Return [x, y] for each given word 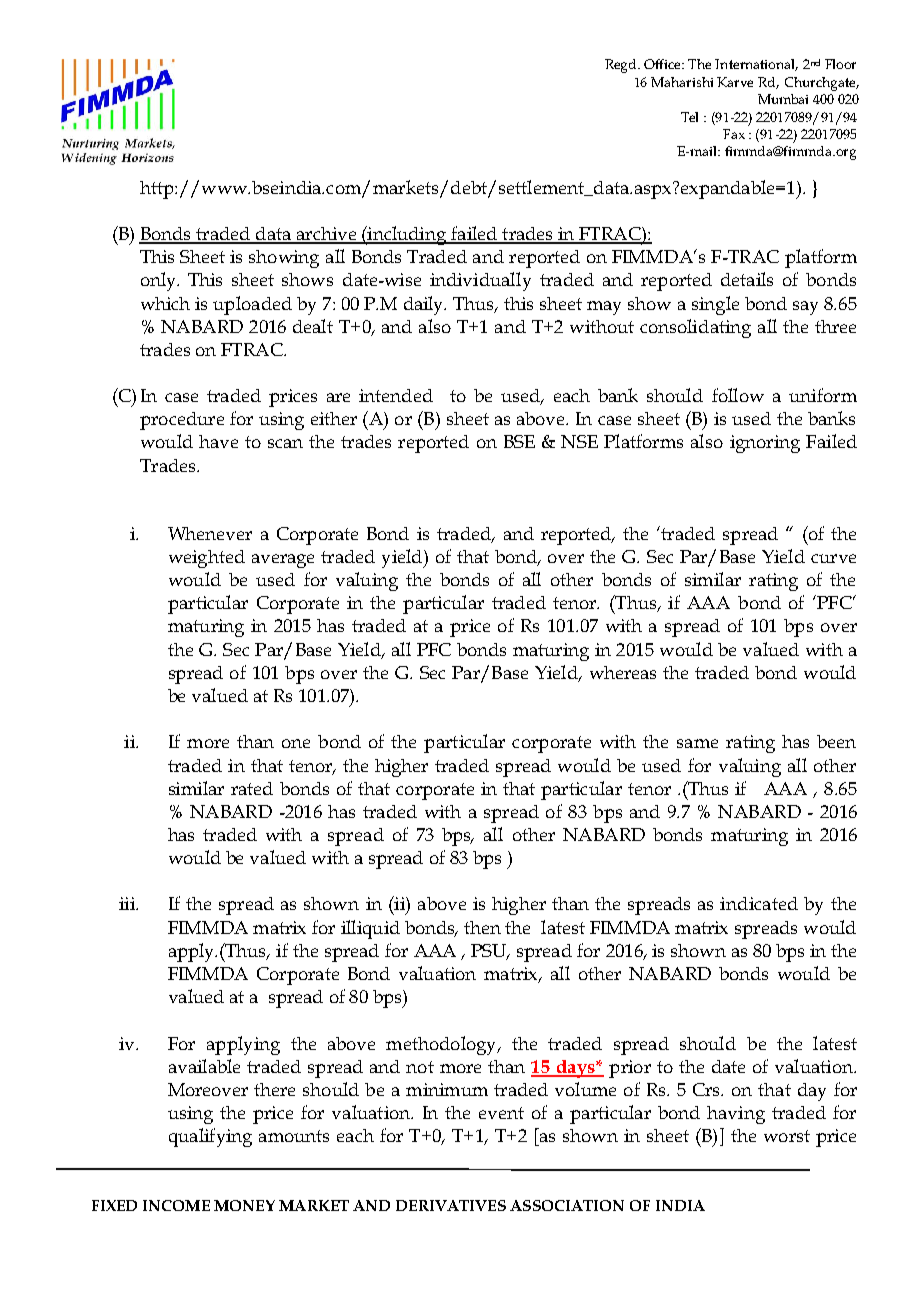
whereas [623, 672]
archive [326, 235]
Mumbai [783, 99]
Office [664, 64]
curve [833, 558]
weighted [207, 559]
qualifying [210, 1137]
